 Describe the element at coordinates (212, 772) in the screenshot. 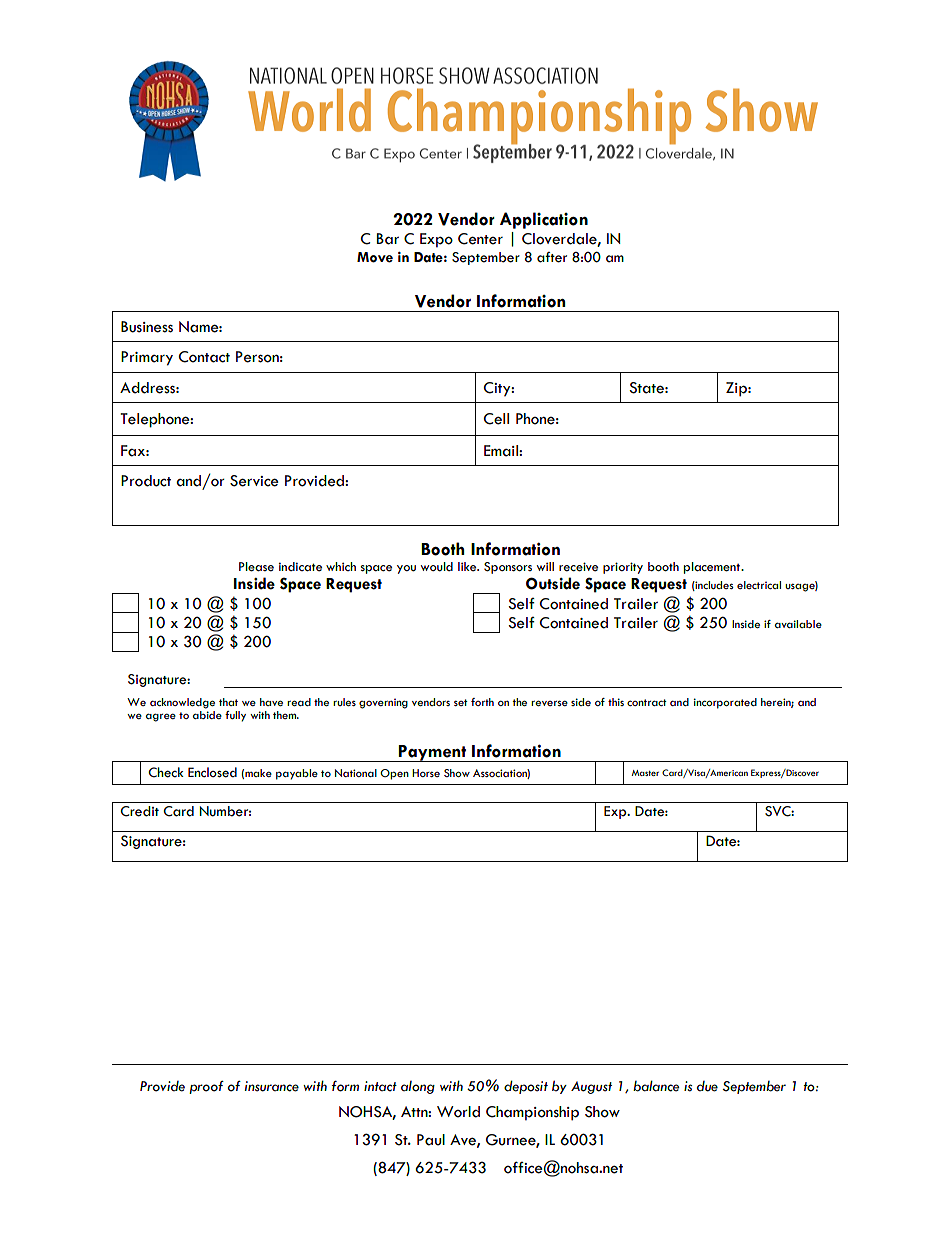

I see `Enclosed` at that location.
